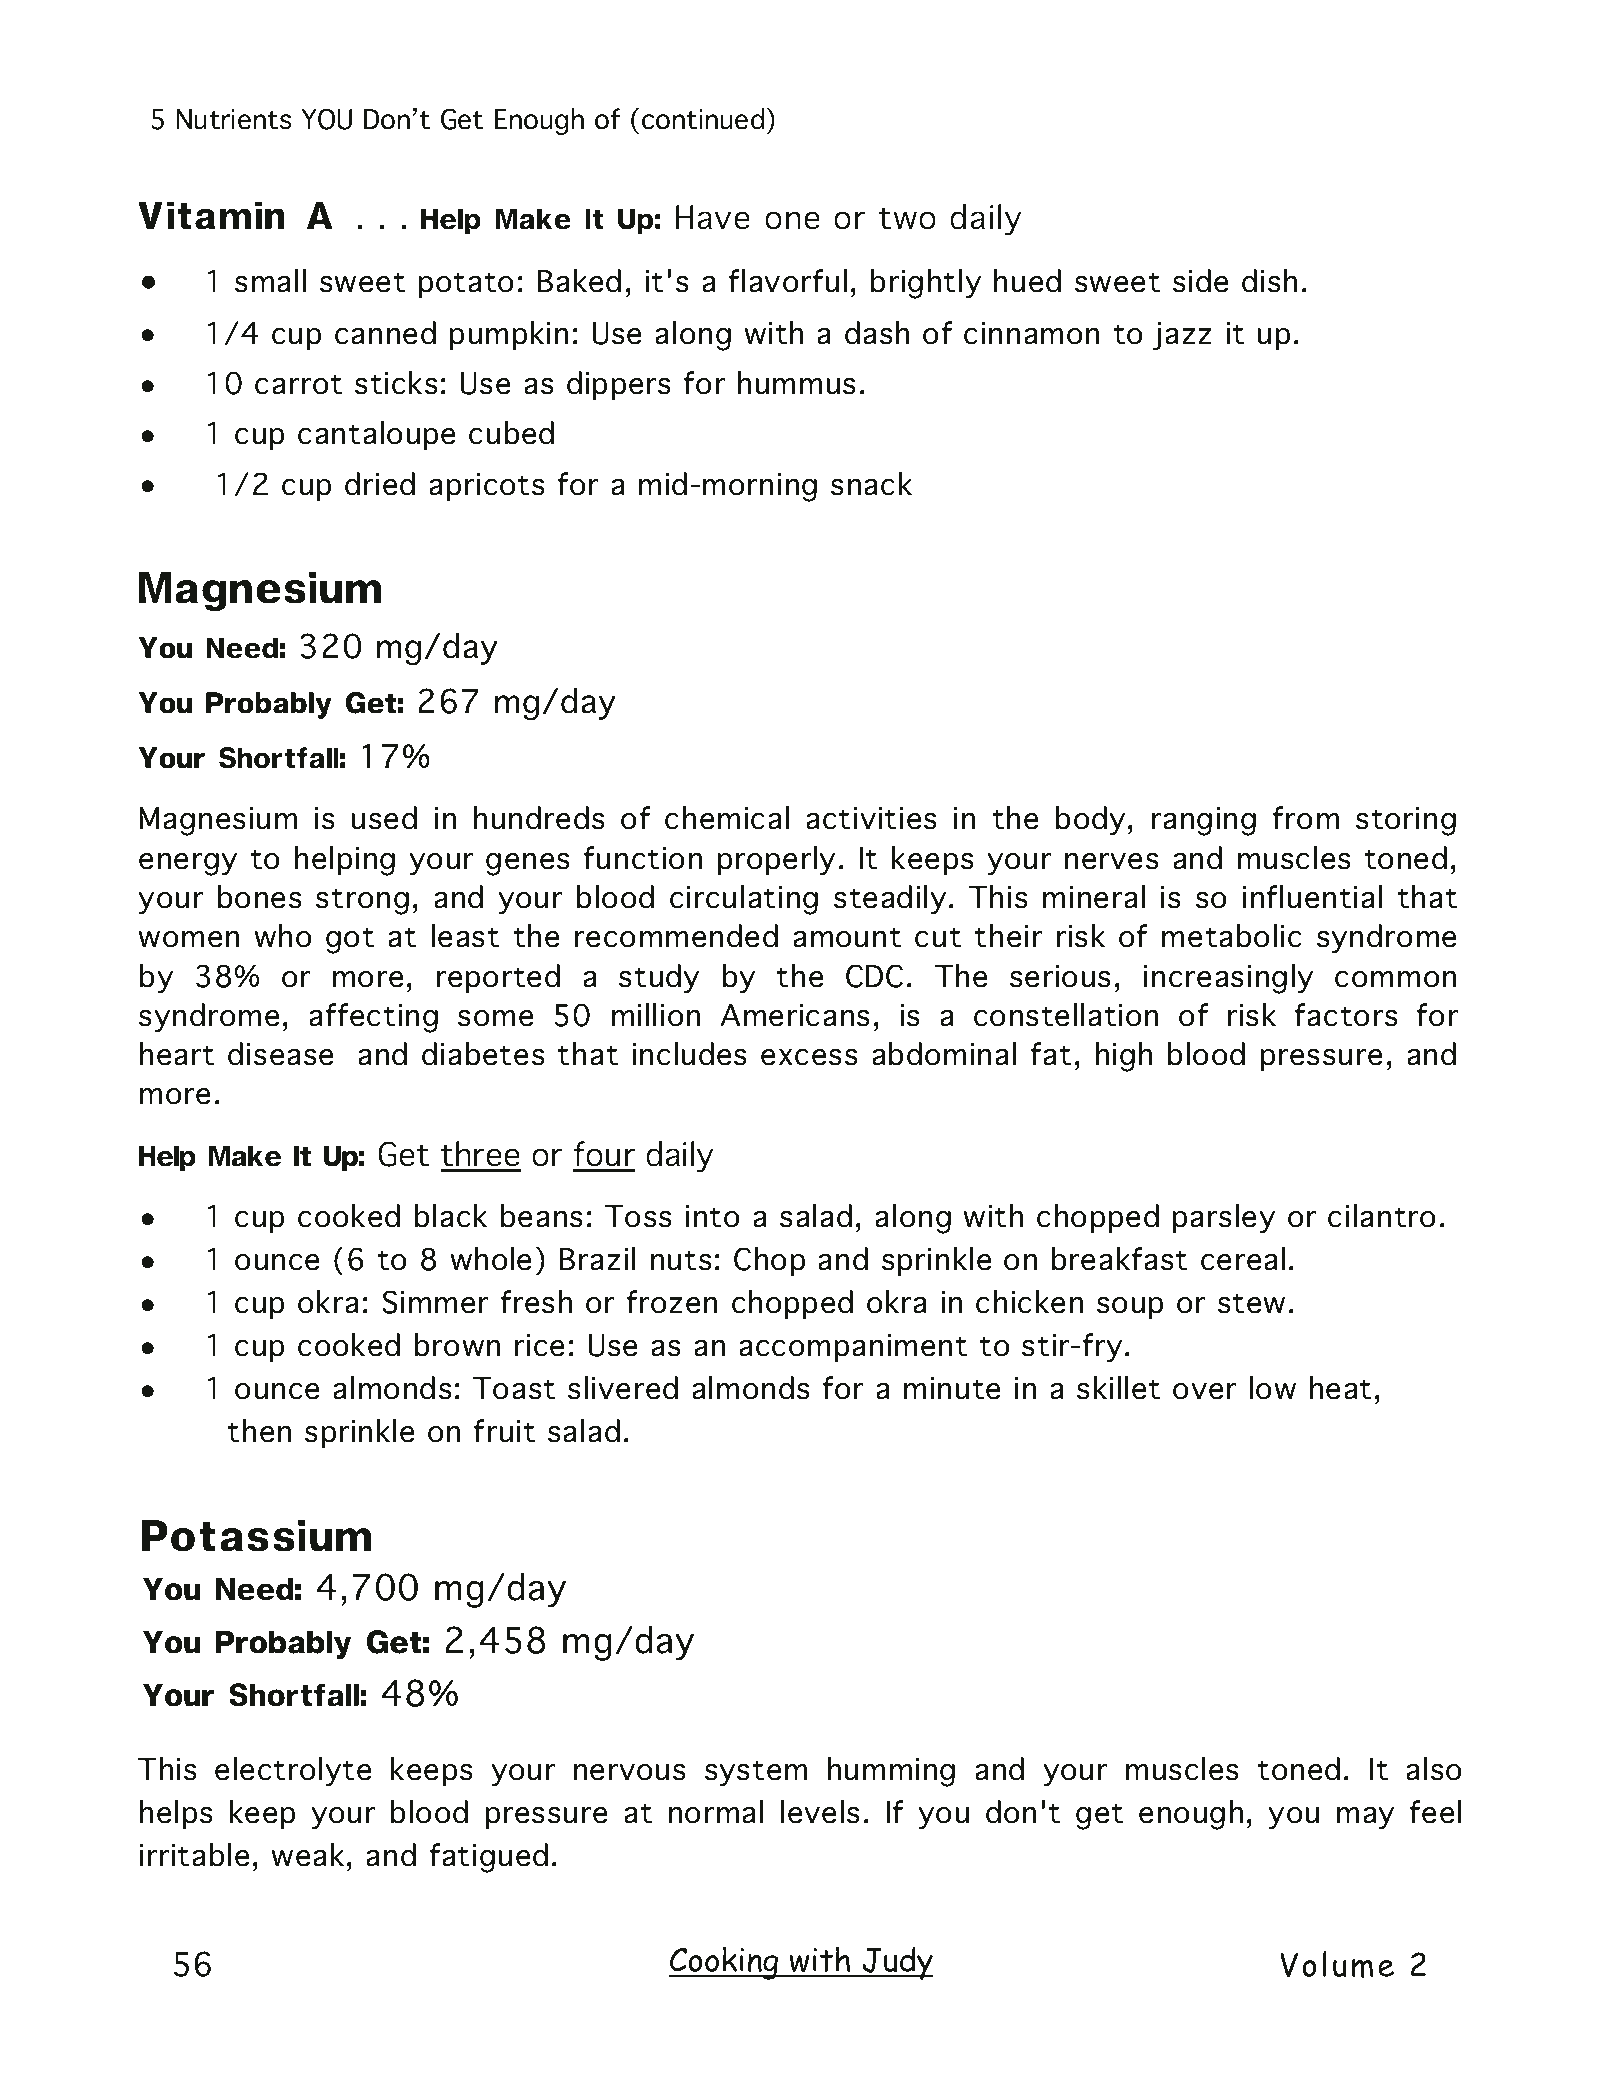  Describe the element at coordinates (725, 1963) in the screenshot. I see `Cooking` at that location.
